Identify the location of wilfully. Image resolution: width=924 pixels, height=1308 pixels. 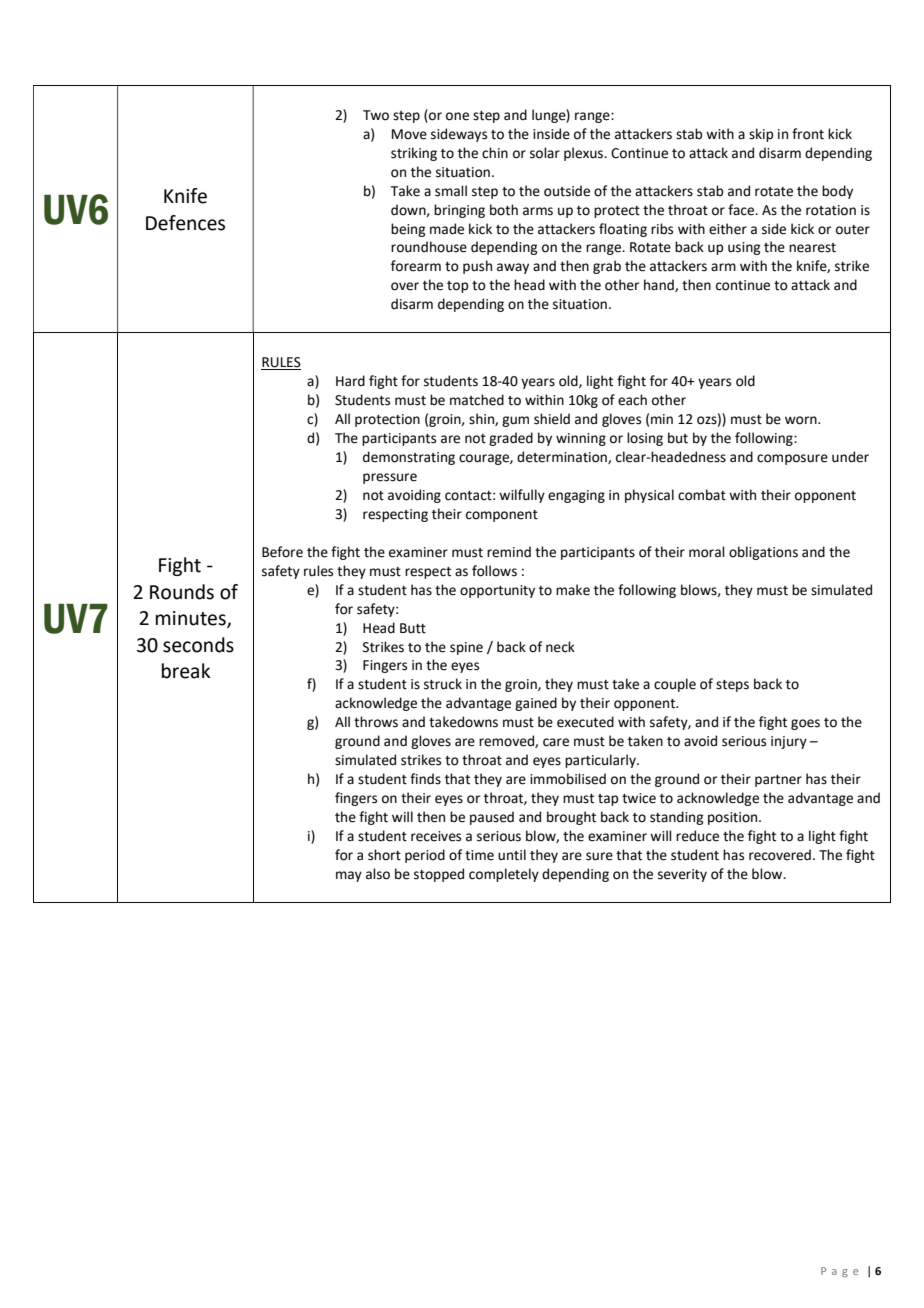
(522, 496).
